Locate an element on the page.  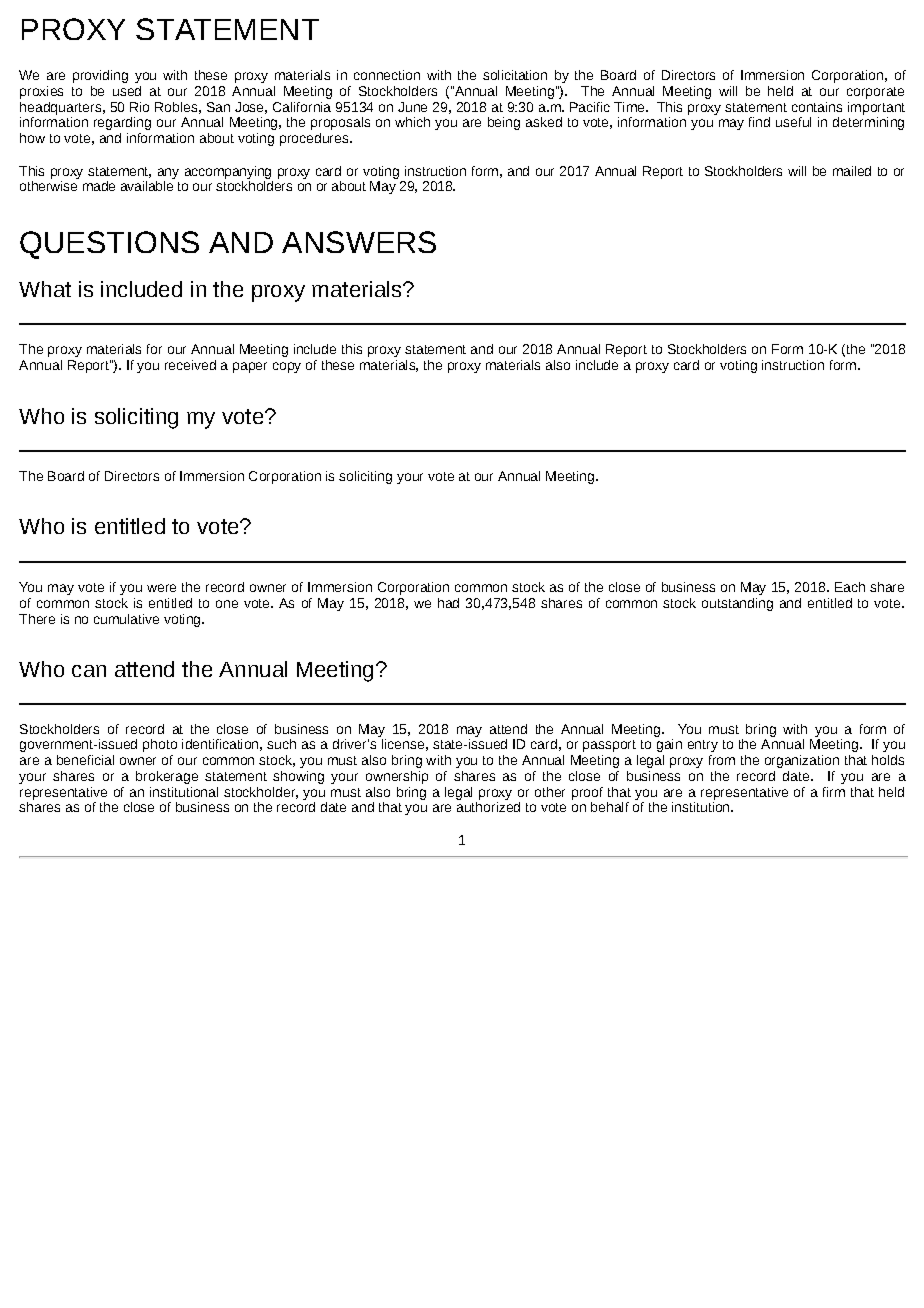
mailed is located at coordinates (852, 171).
